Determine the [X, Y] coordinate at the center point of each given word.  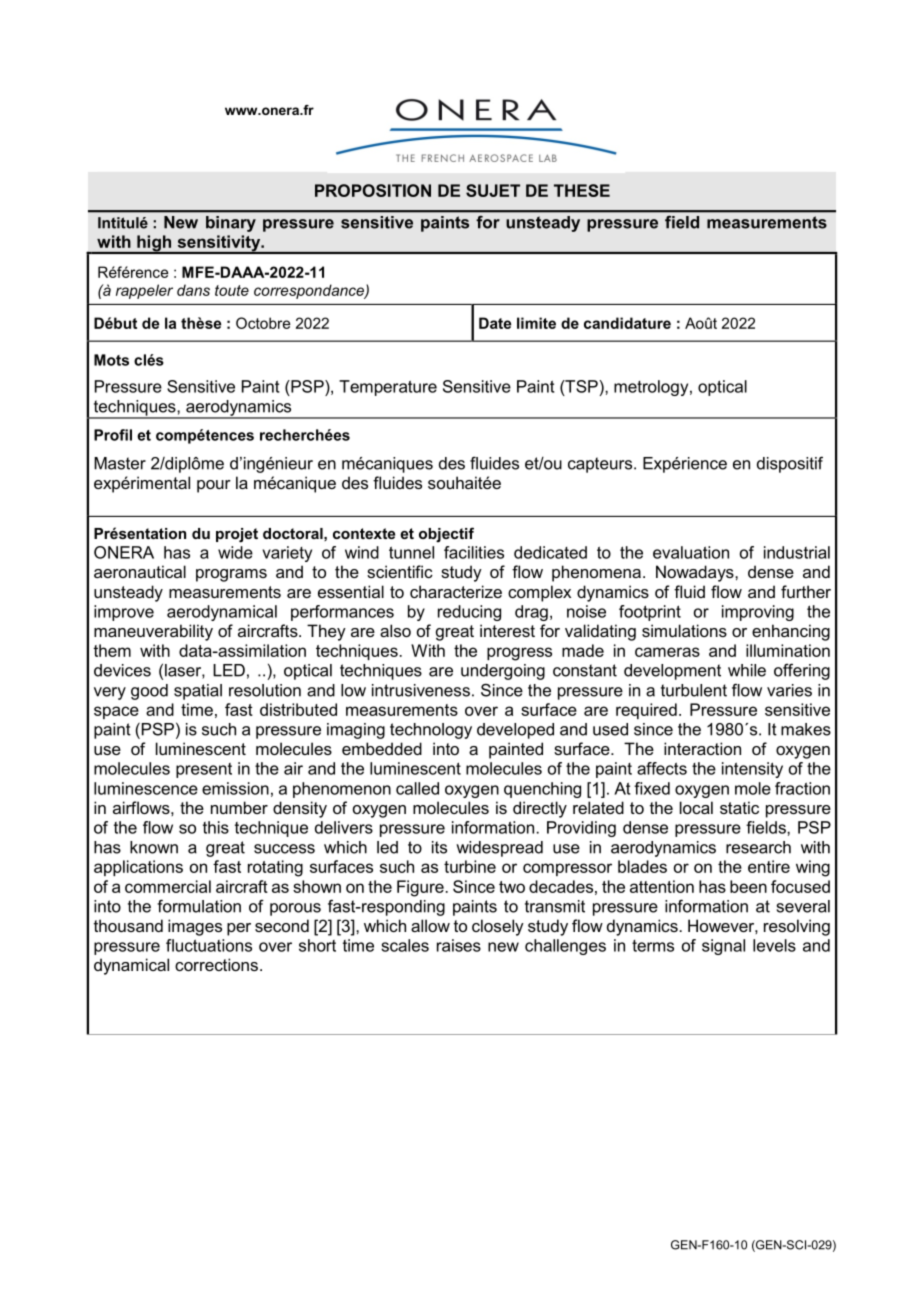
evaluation [691, 552]
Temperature [388, 388]
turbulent [694, 690]
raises [459, 945]
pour [214, 486]
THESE [582, 190]
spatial [198, 692]
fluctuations [209, 945]
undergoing [503, 672]
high [154, 244]
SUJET [493, 190]
